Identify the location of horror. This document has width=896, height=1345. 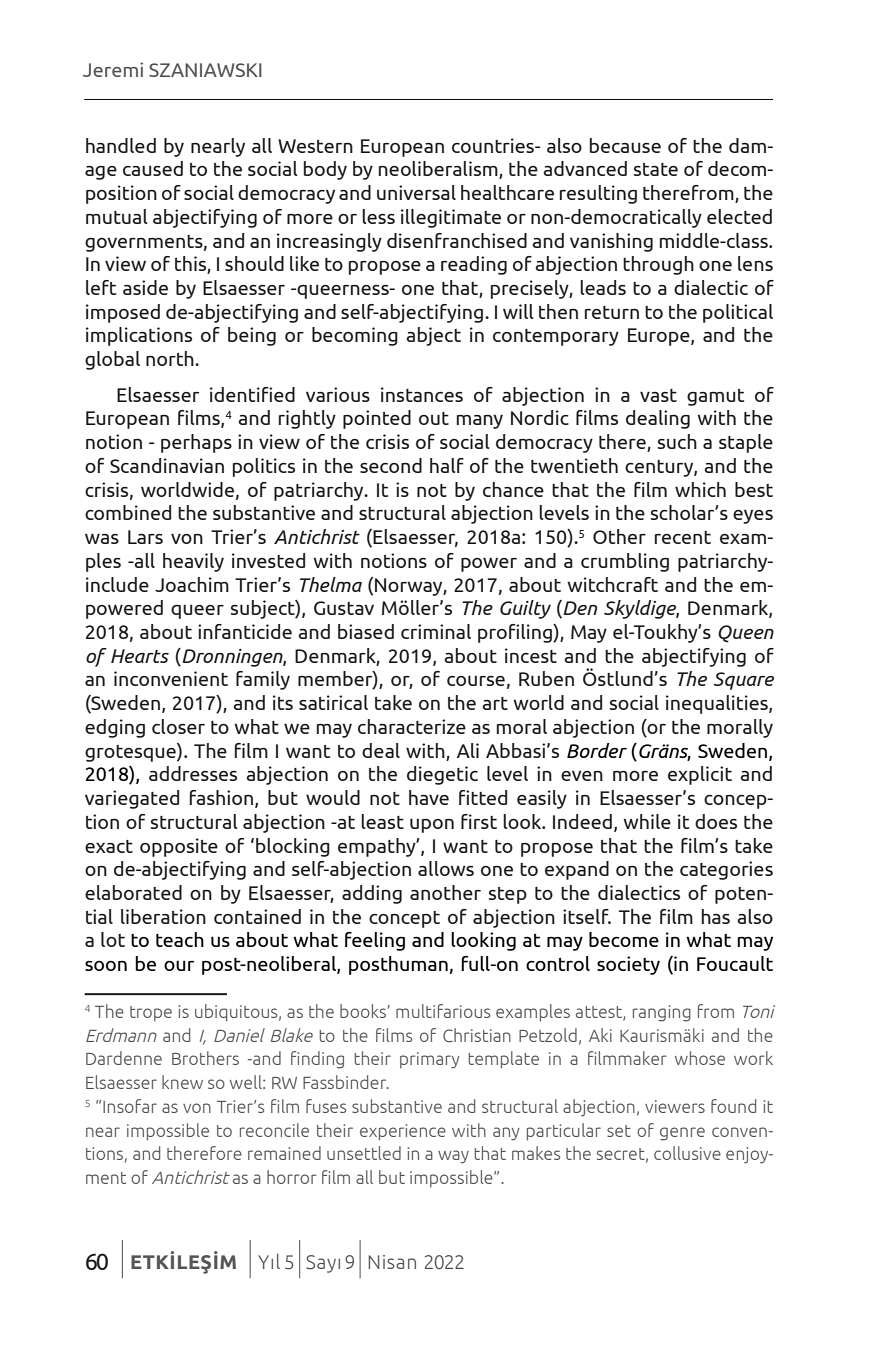
(292, 1177).
